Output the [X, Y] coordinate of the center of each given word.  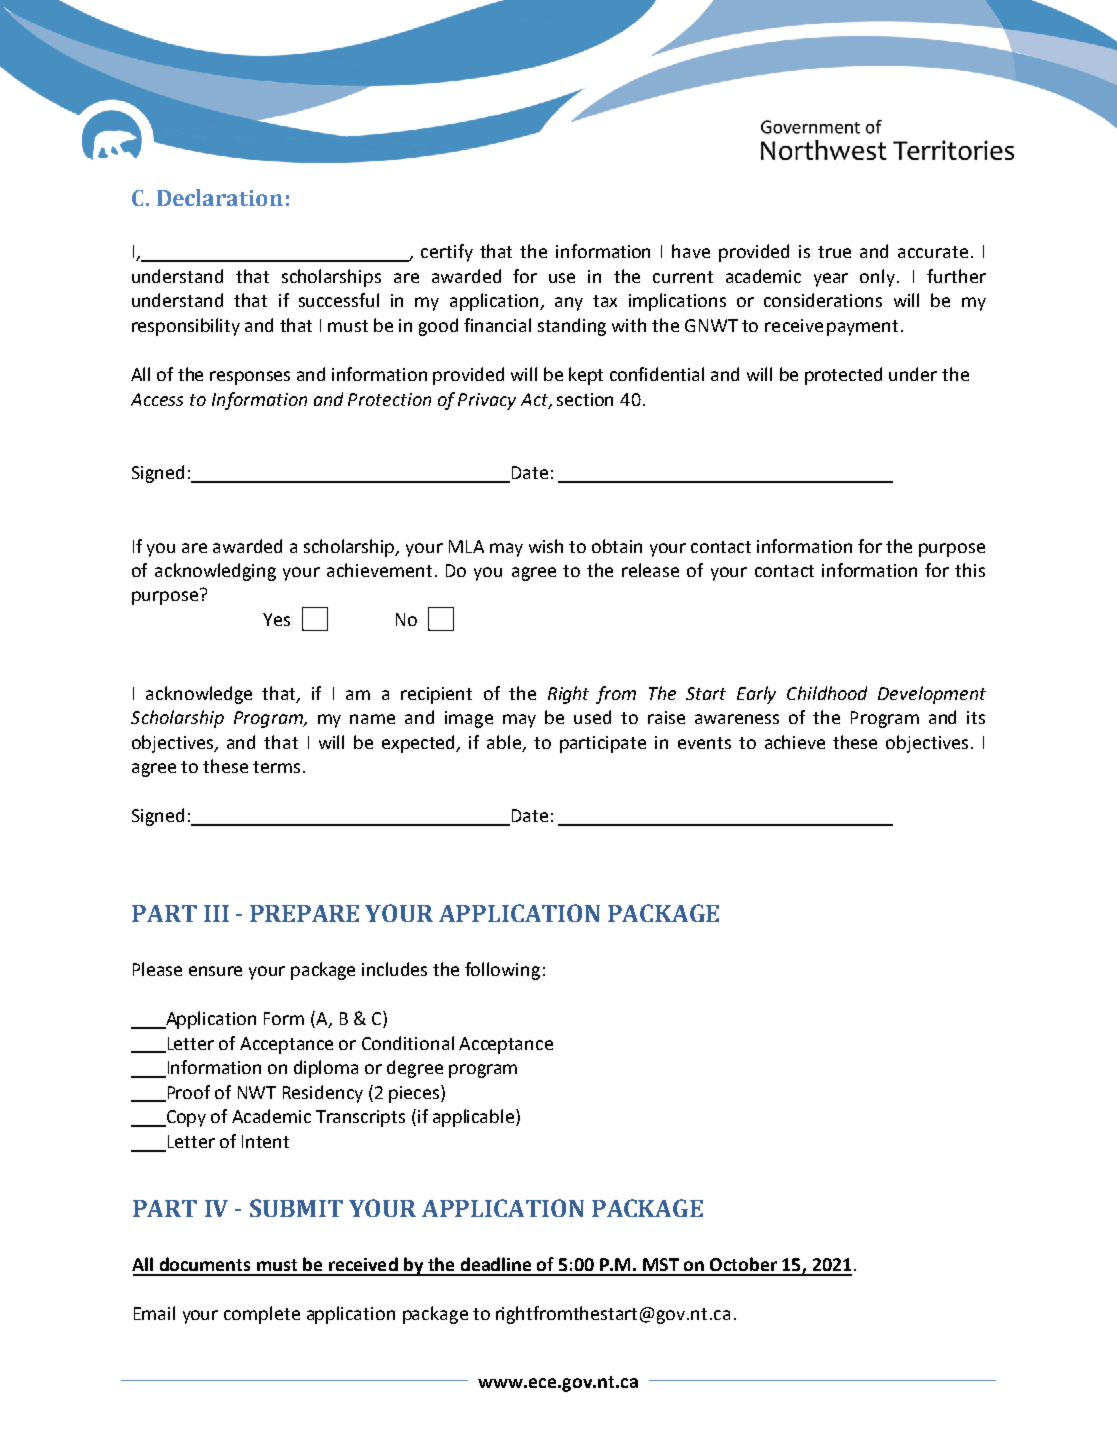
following [502, 971]
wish [546, 546]
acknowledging [215, 572]
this [970, 570]
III [216, 913]
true [834, 252]
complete [262, 1315]
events [704, 743]
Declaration [220, 197]
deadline [496, 1264]
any [569, 304]
